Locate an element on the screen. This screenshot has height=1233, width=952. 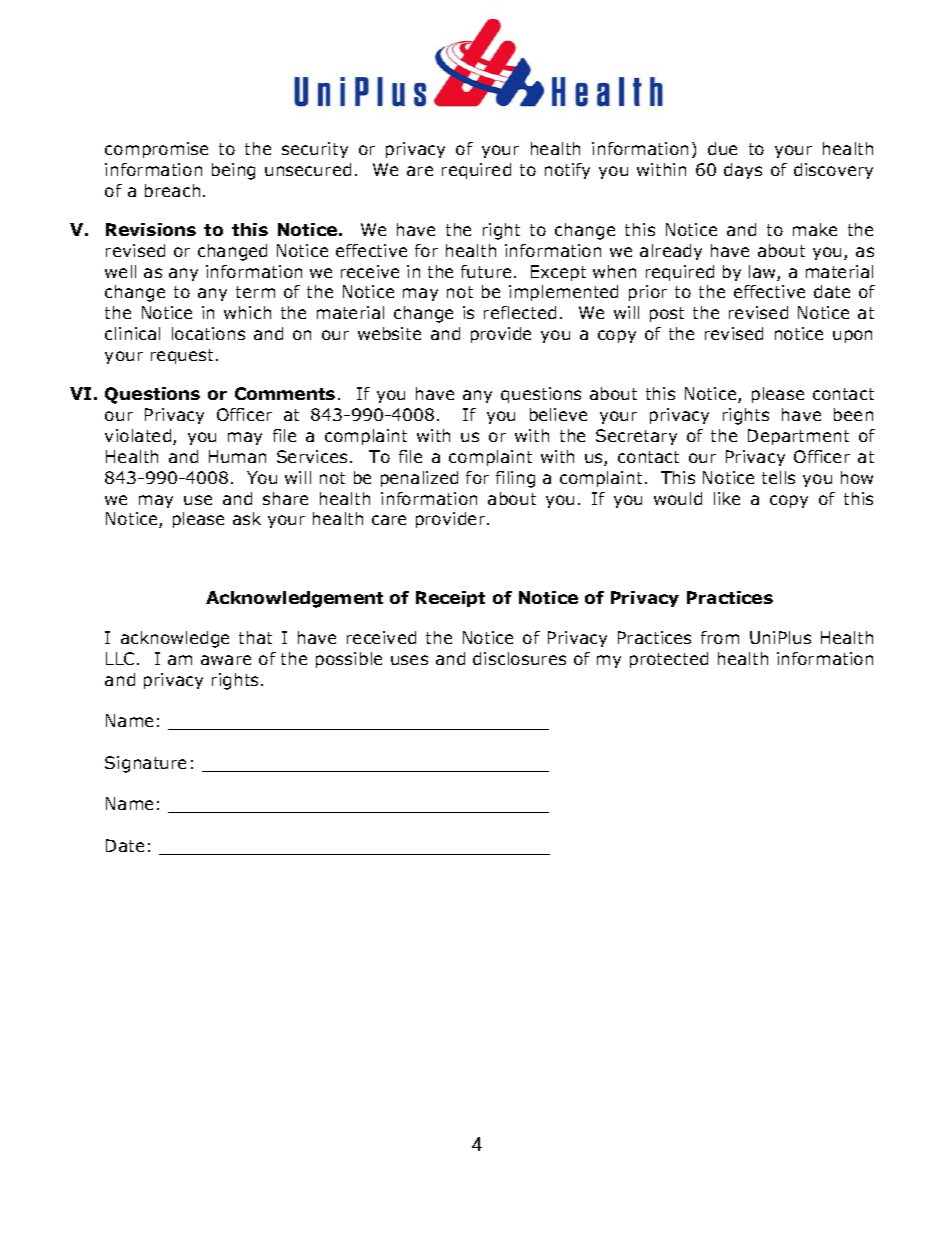
being is located at coordinates (233, 171).
